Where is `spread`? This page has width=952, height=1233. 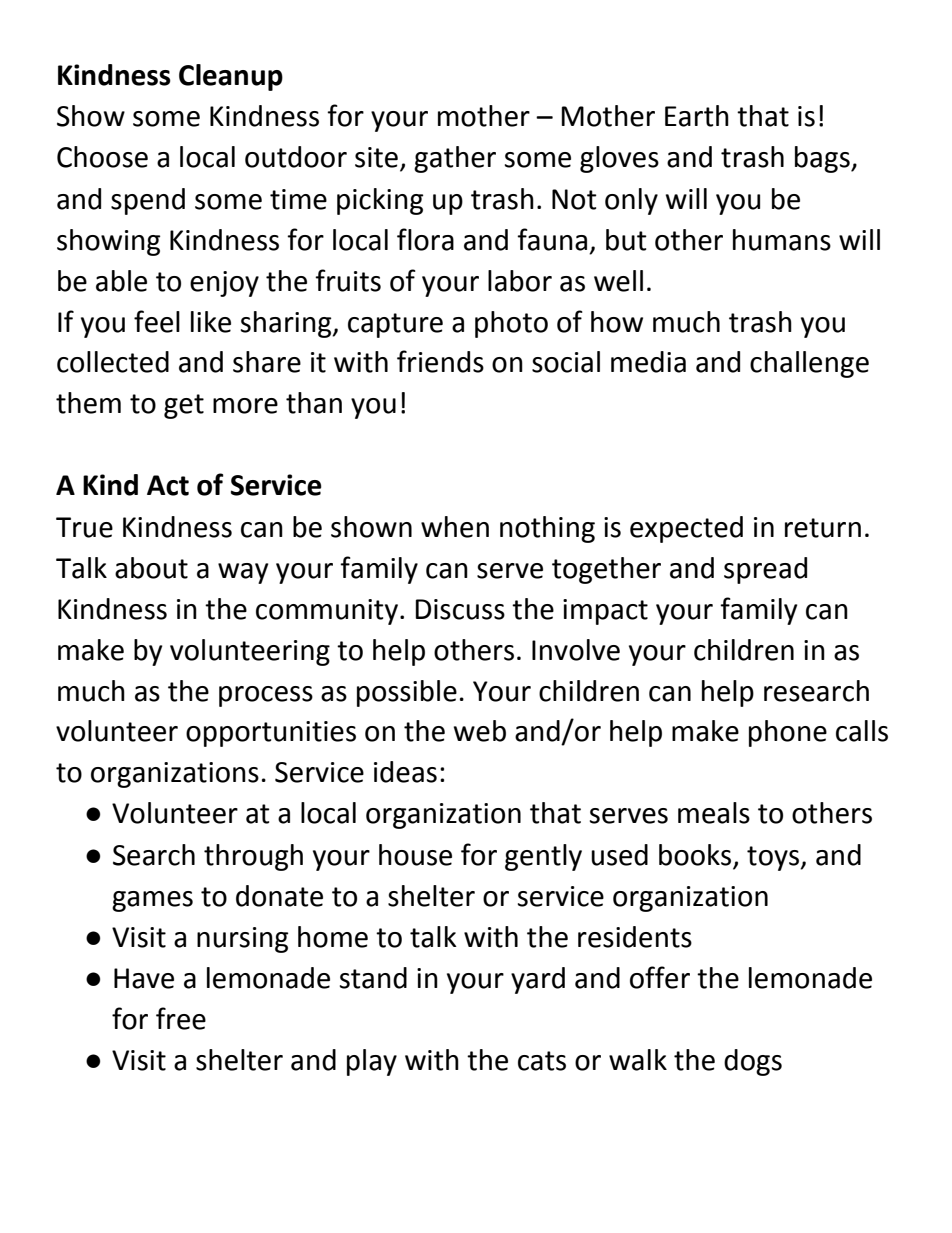 spread is located at coordinates (765, 570).
